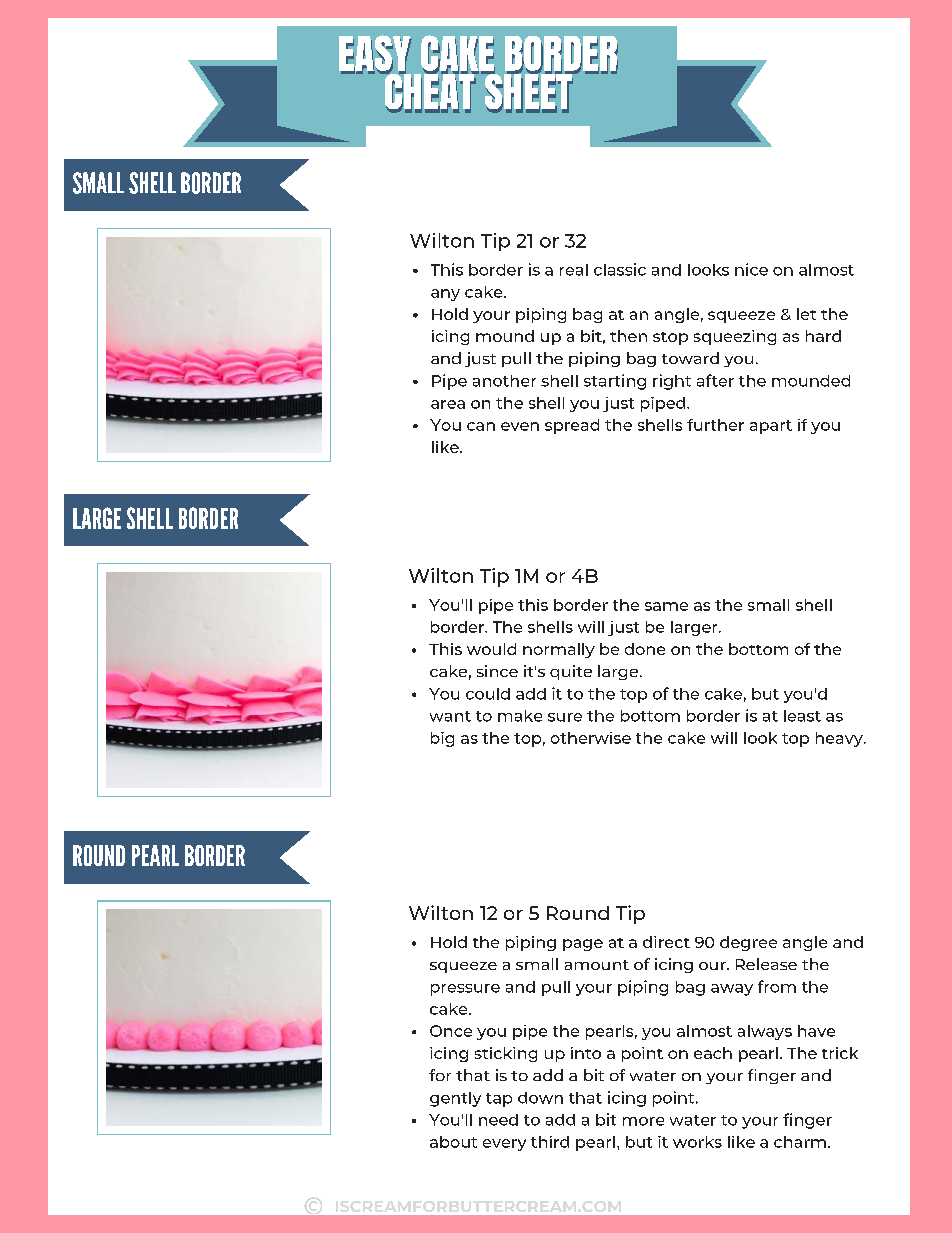 Image resolution: width=952 pixels, height=1233 pixels. Describe the element at coordinates (800, 1142) in the screenshot. I see `charm` at that location.
